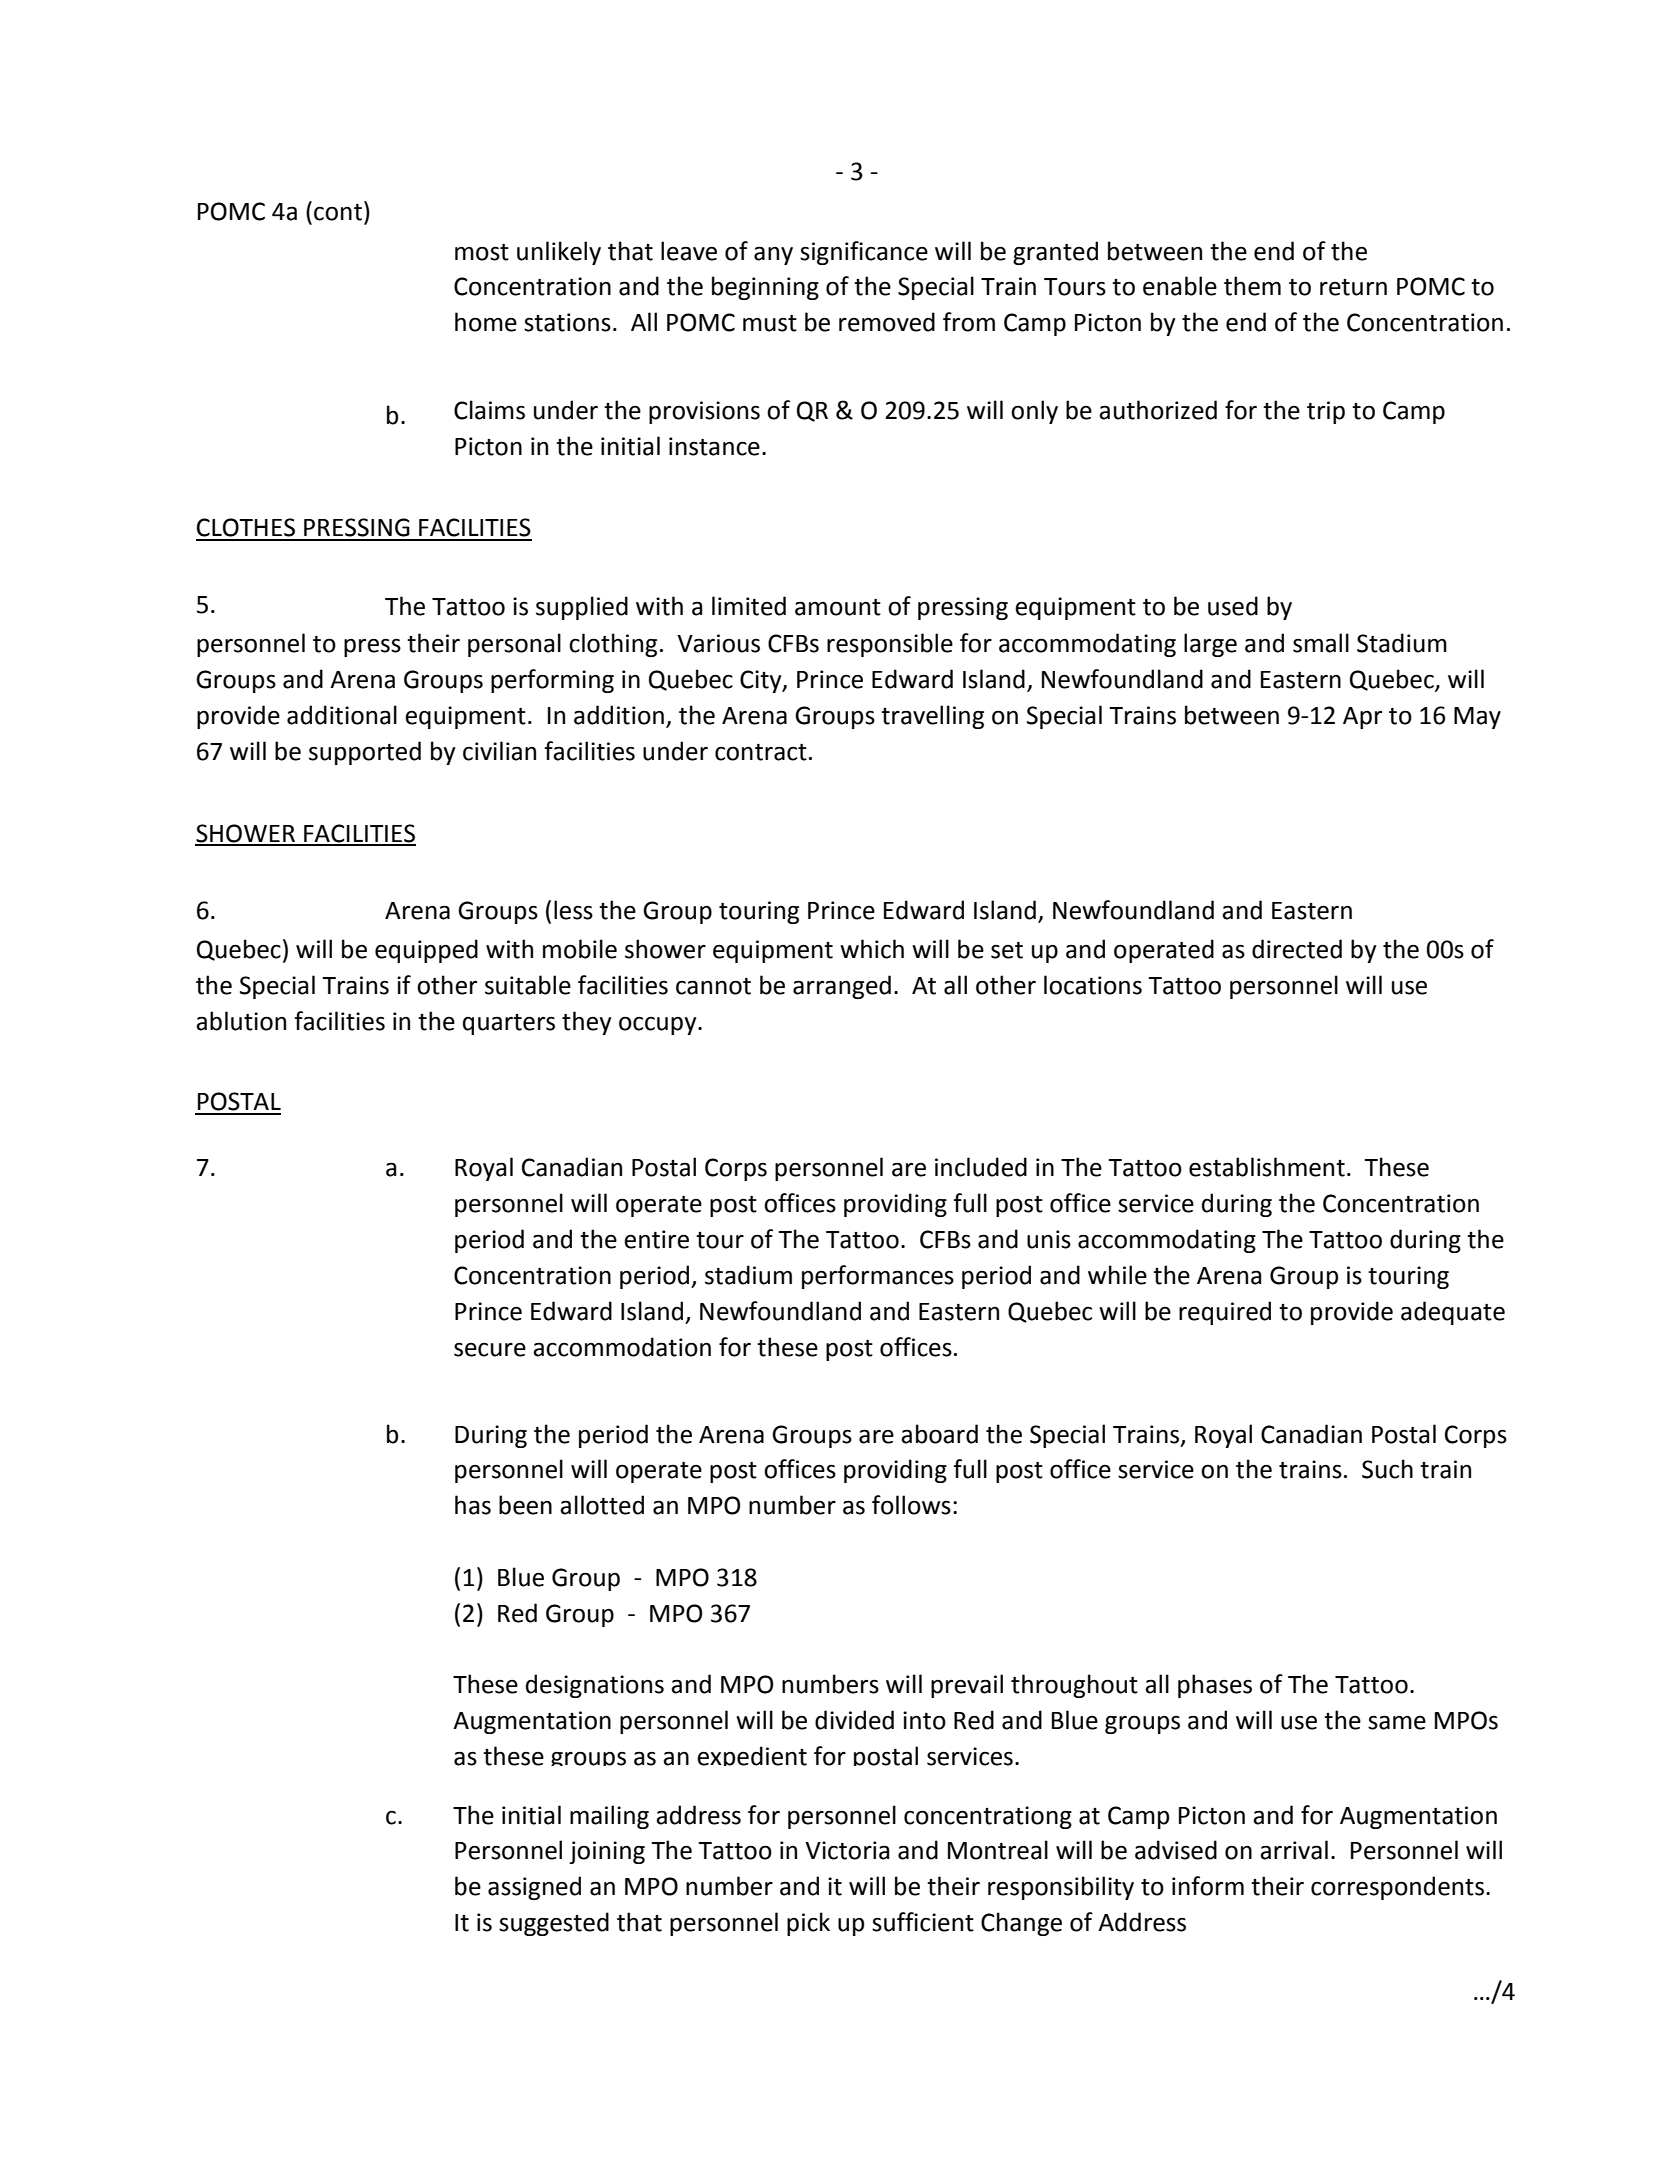 The width and height of the screenshot is (1675, 2168). What do you see at coordinates (525, 1505) in the screenshot?
I see `been` at bounding box center [525, 1505].
